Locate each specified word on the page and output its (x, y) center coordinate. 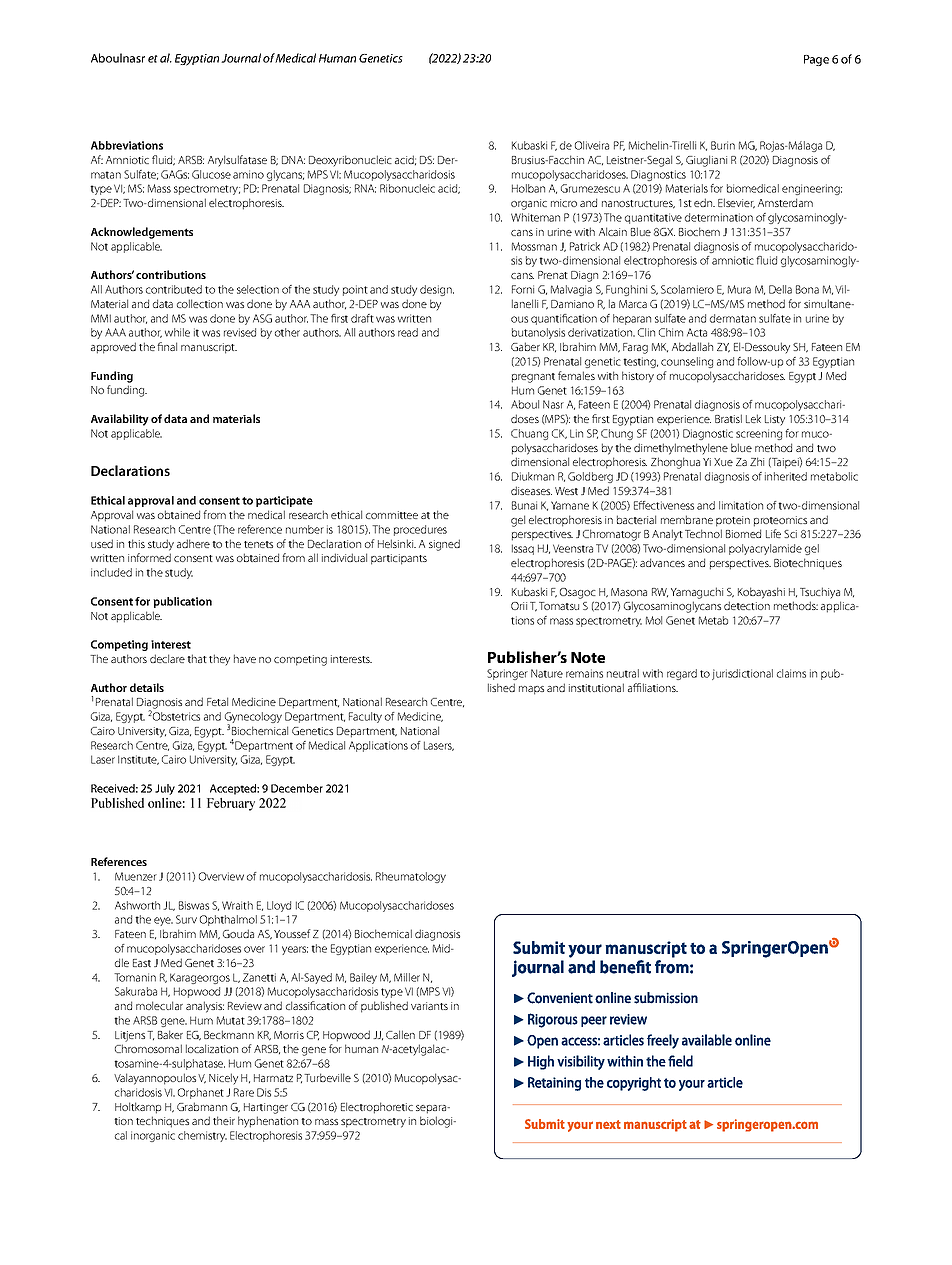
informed (149, 557)
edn (704, 202)
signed (444, 545)
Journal (241, 58)
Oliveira (592, 145)
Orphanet (201, 1093)
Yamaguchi (697, 593)
